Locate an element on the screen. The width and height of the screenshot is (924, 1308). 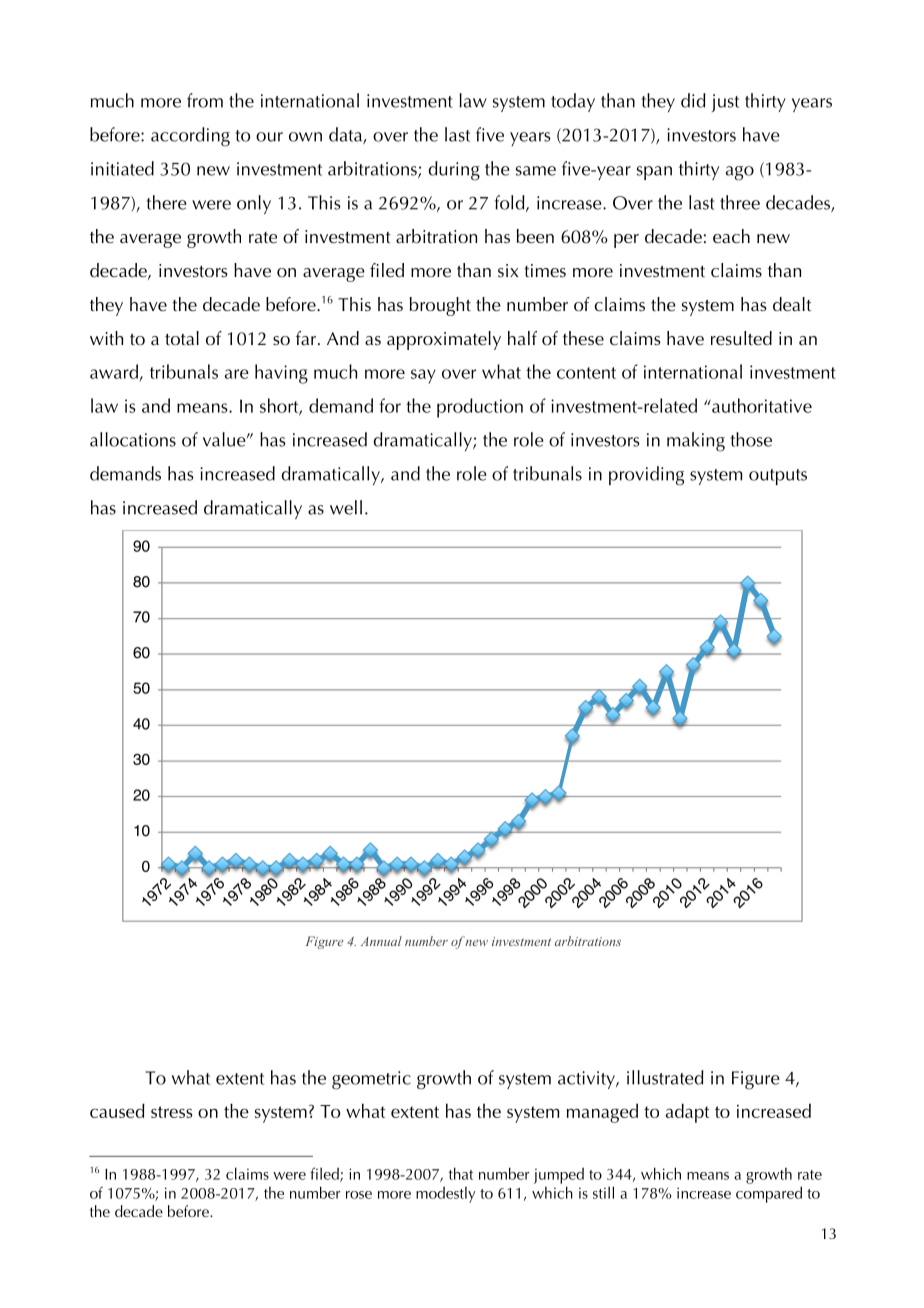
outputs is located at coordinates (778, 477).
